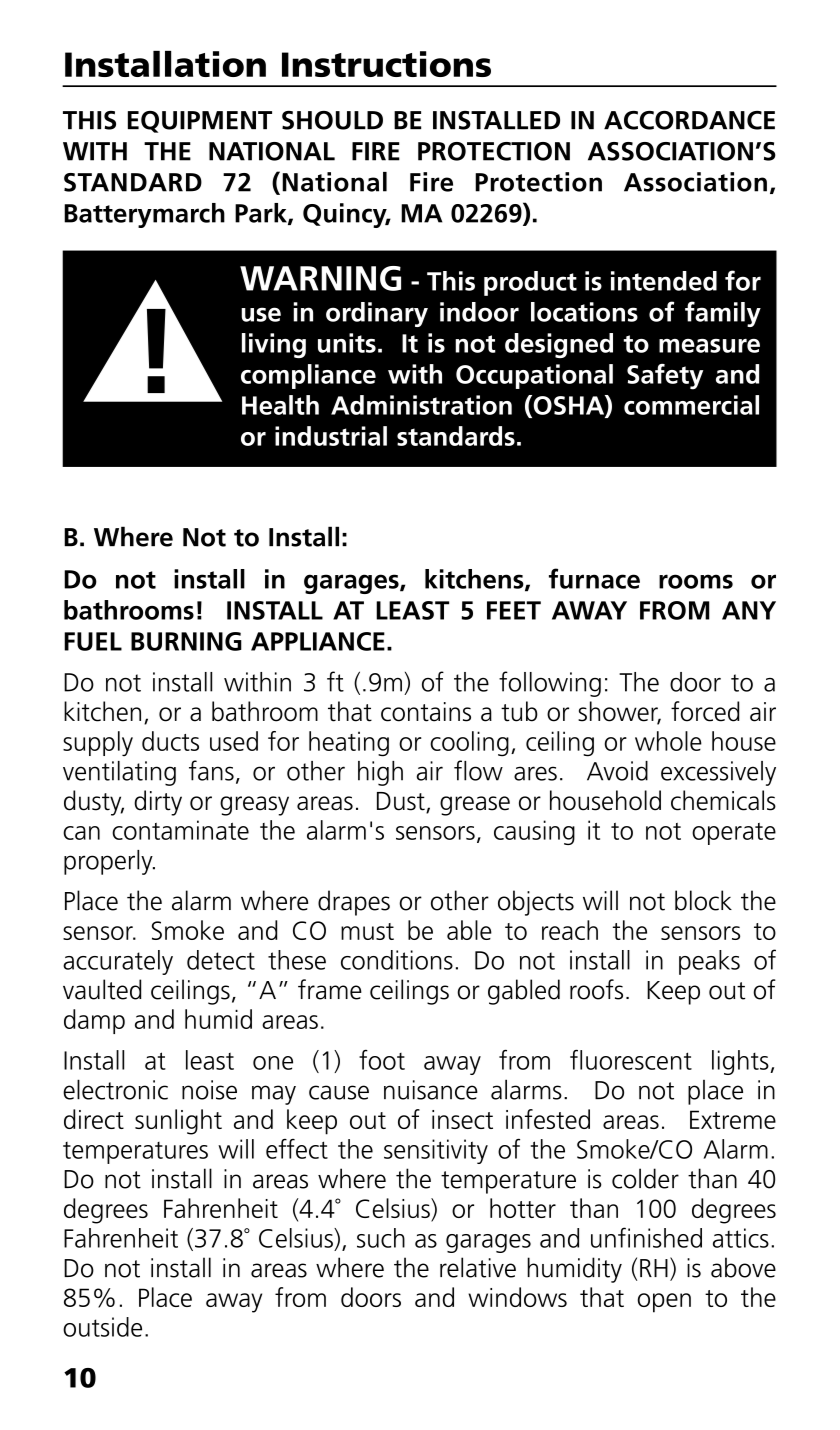 Image resolution: width=840 pixels, height=1430 pixels. Describe the element at coordinates (386, 64) in the screenshot. I see `Instructions` at that location.
